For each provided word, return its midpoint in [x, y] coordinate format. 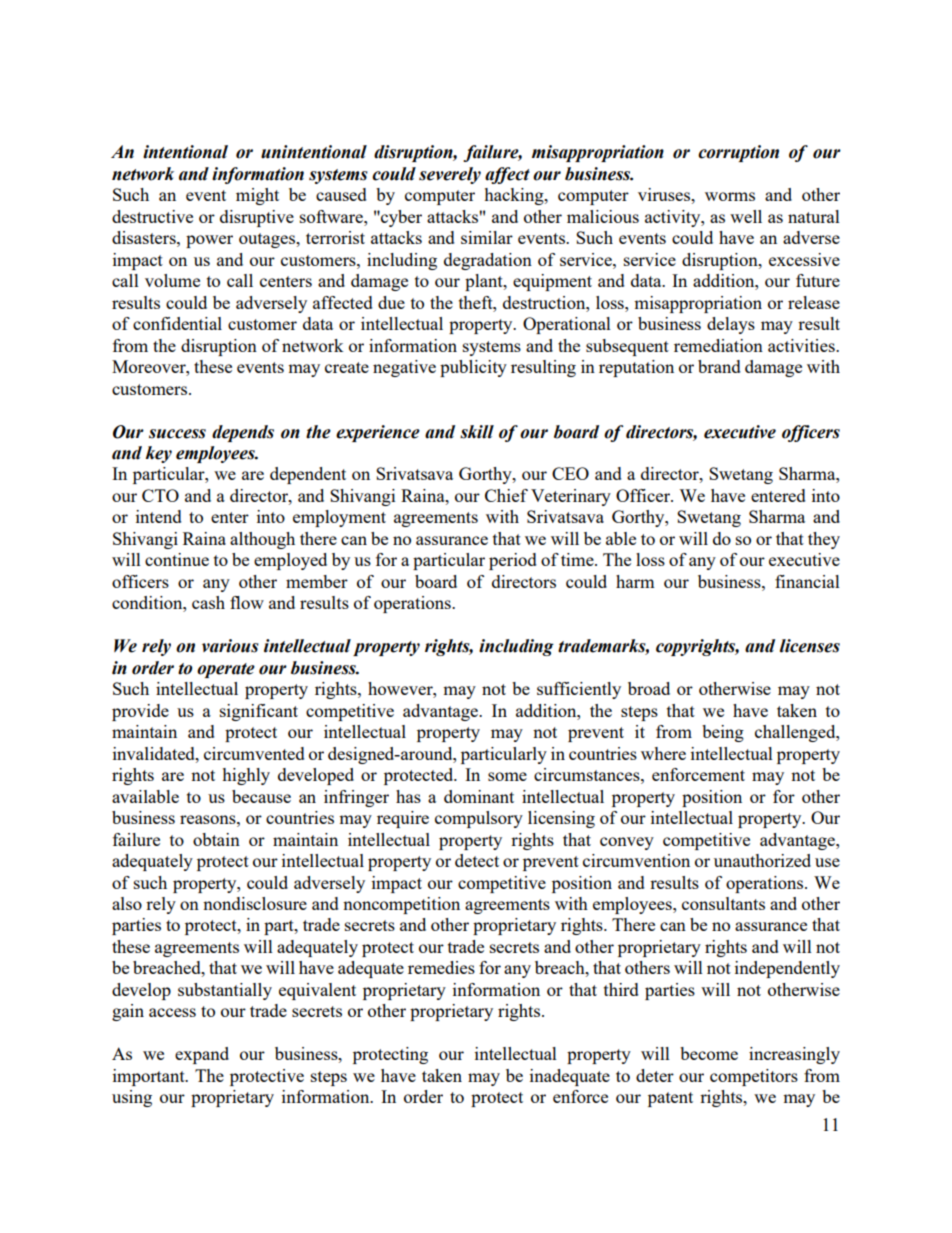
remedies [441, 967]
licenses [810, 646]
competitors [754, 1077]
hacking [515, 196]
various [230, 646]
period [513, 561]
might [257, 196]
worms [730, 196]
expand [202, 1055]
